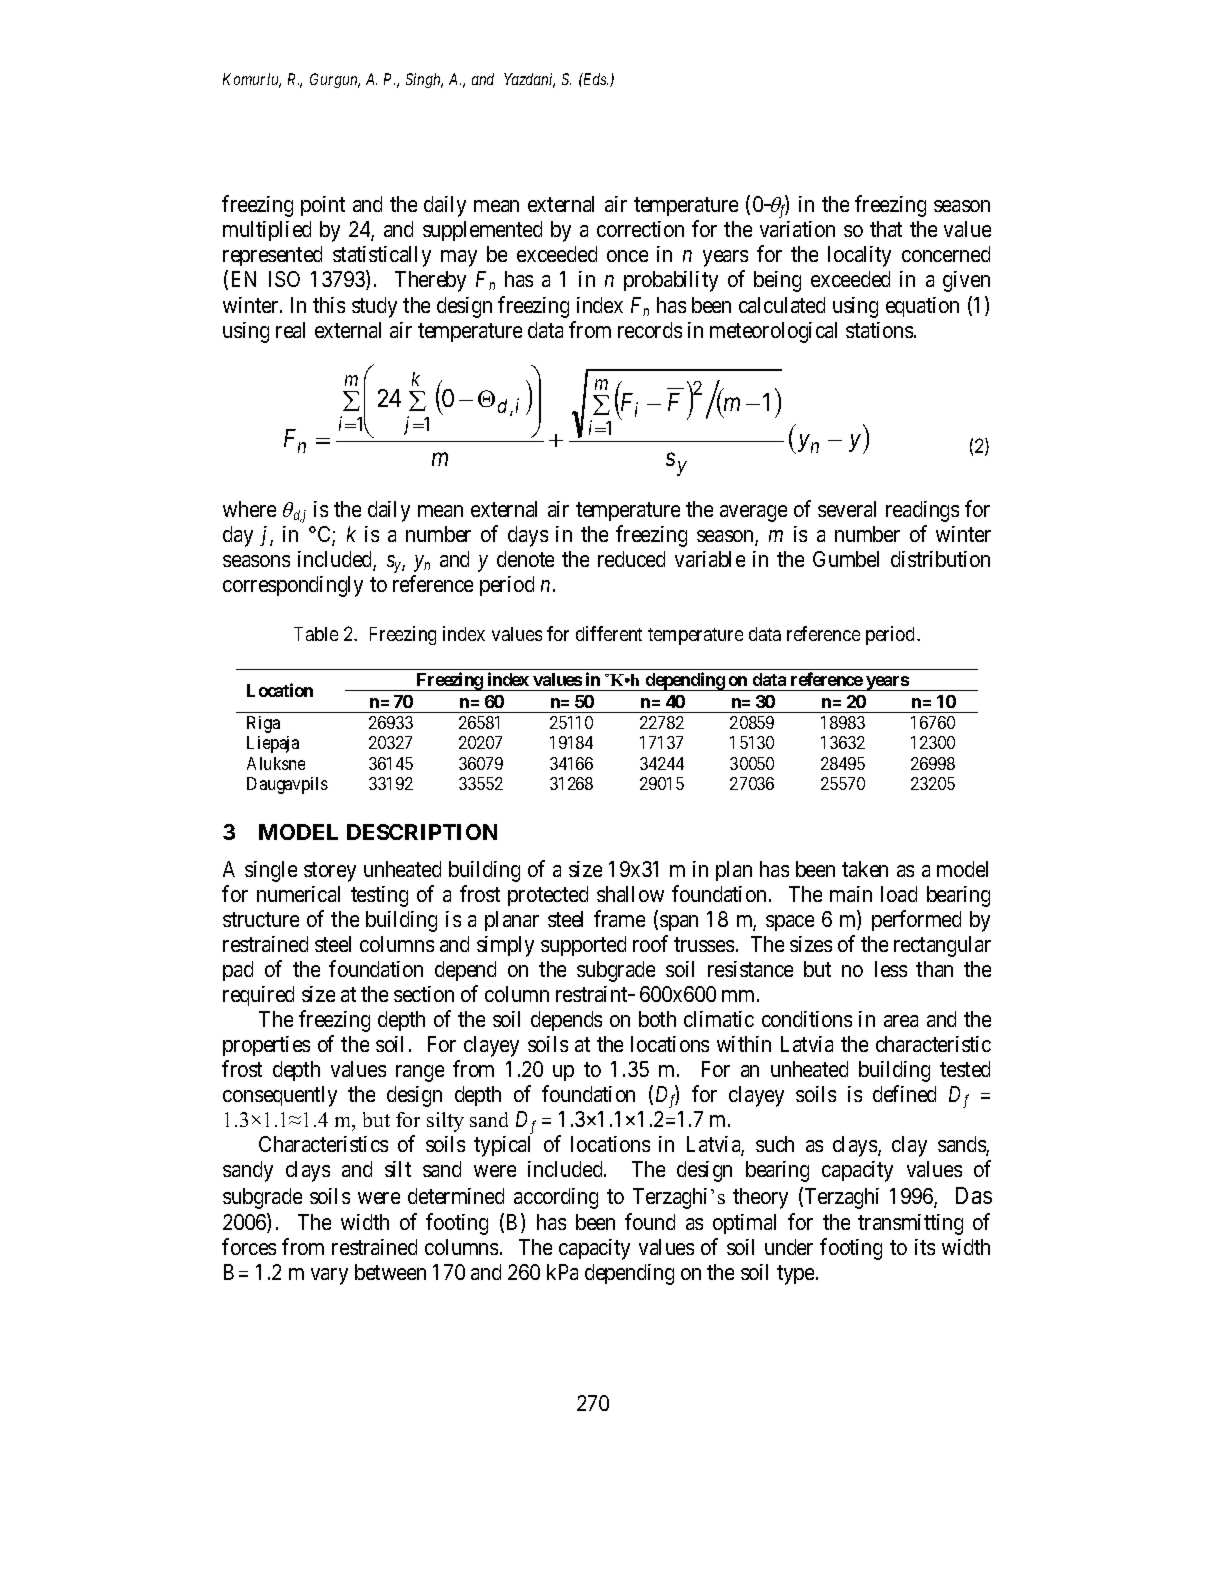  What do you see at coordinates (330, 872) in the document?
I see `storey` at bounding box center [330, 872].
